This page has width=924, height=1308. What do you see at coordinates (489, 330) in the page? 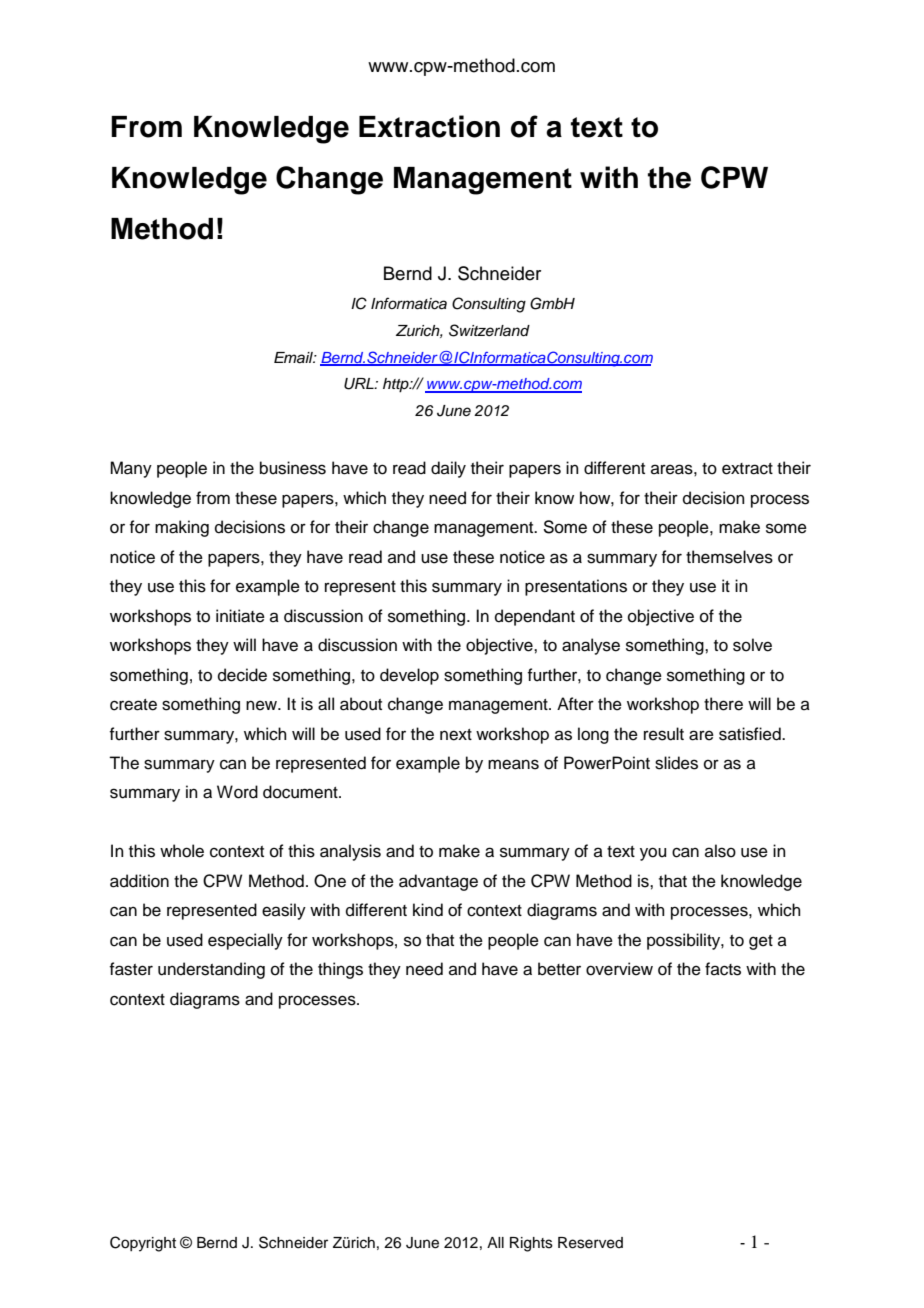
I see `Switzerland` at bounding box center [489, 330].
